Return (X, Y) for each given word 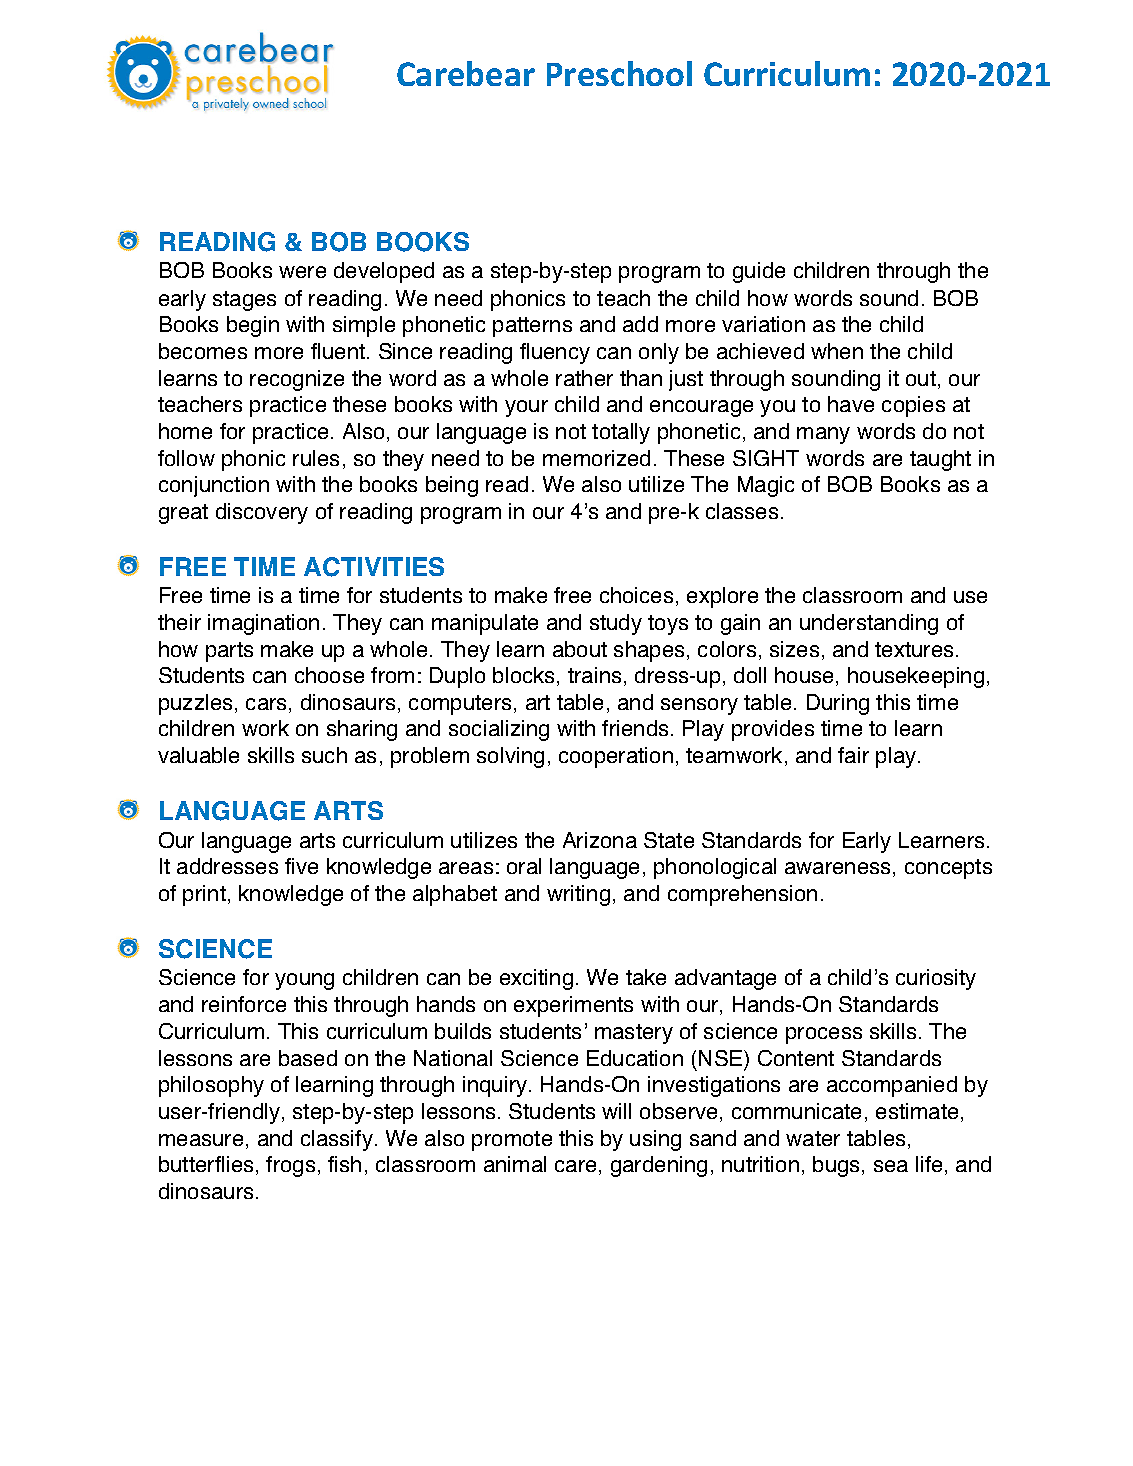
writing (578, 895)
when (837, 351)
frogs (290, 1166)
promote (512, 1141)
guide (759, 272)
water (813, 1138)
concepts (948, 869)
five (301, 866)
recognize (297, 380)
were (302, 272)
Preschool (619, 73)
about (580, 649)
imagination (263, 624)
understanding (869, 624)
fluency (555, 353)
